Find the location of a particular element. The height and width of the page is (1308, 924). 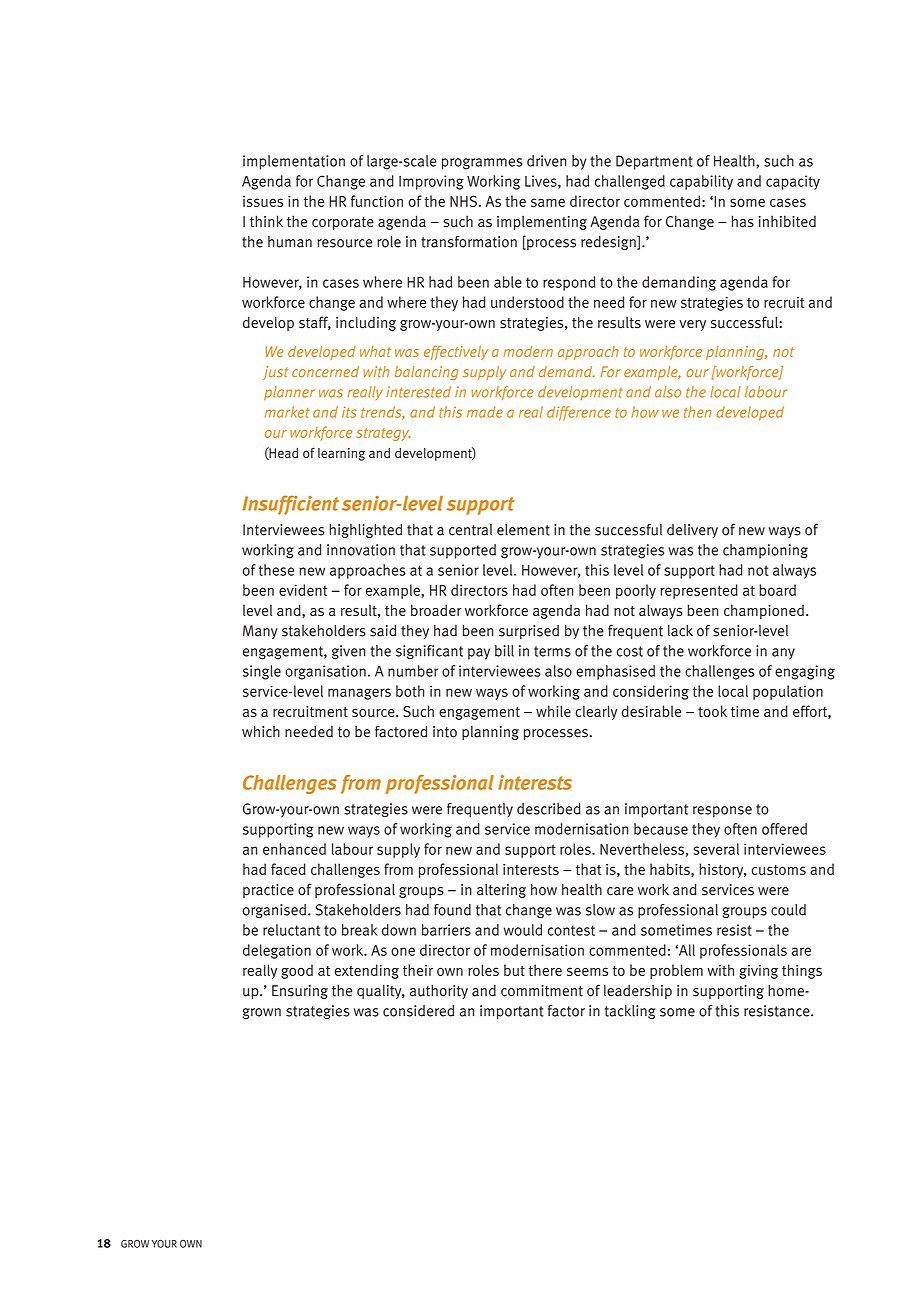

response is located at coordinates (722, 812).
